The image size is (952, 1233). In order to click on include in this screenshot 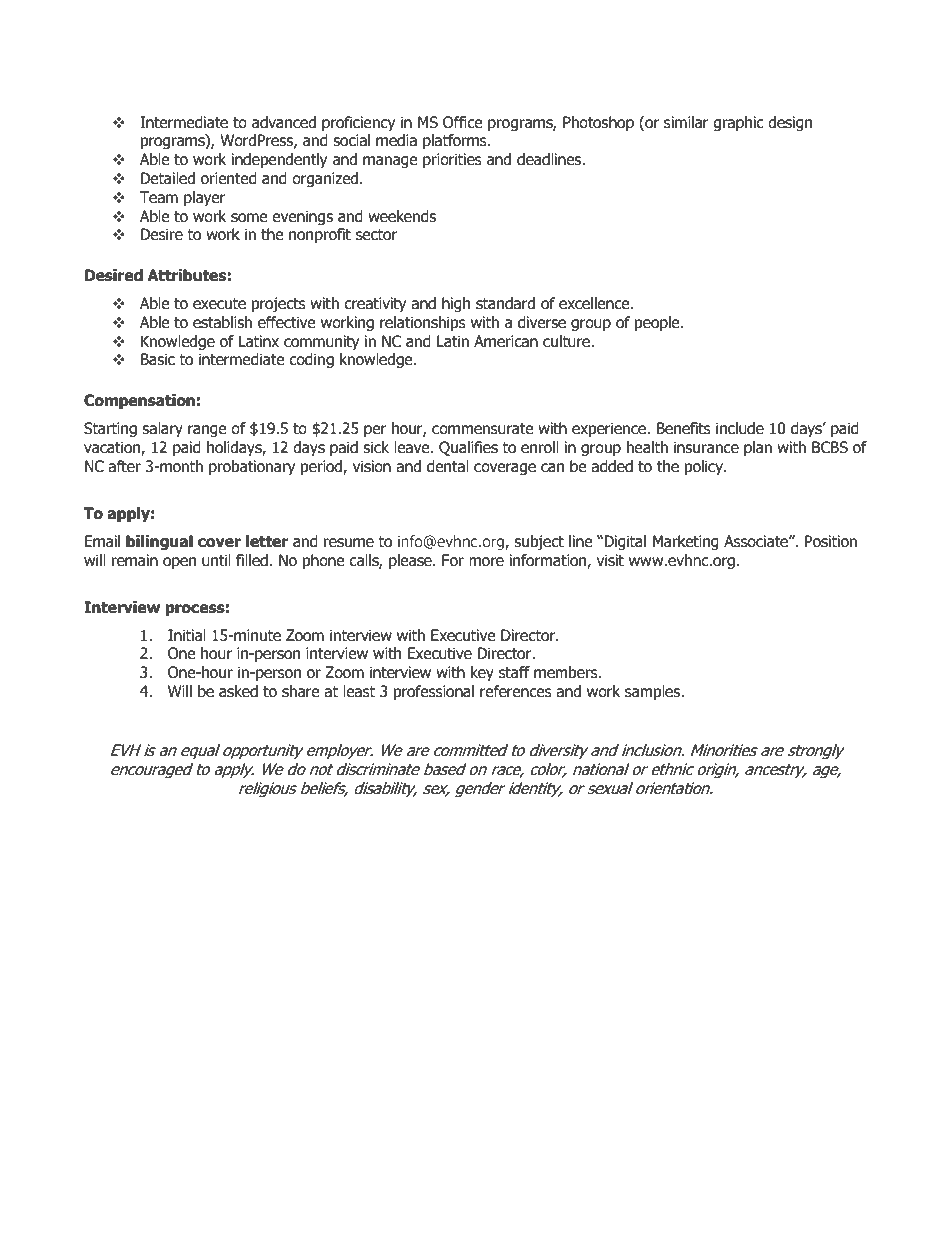, I will do `click(740, 428)`.
